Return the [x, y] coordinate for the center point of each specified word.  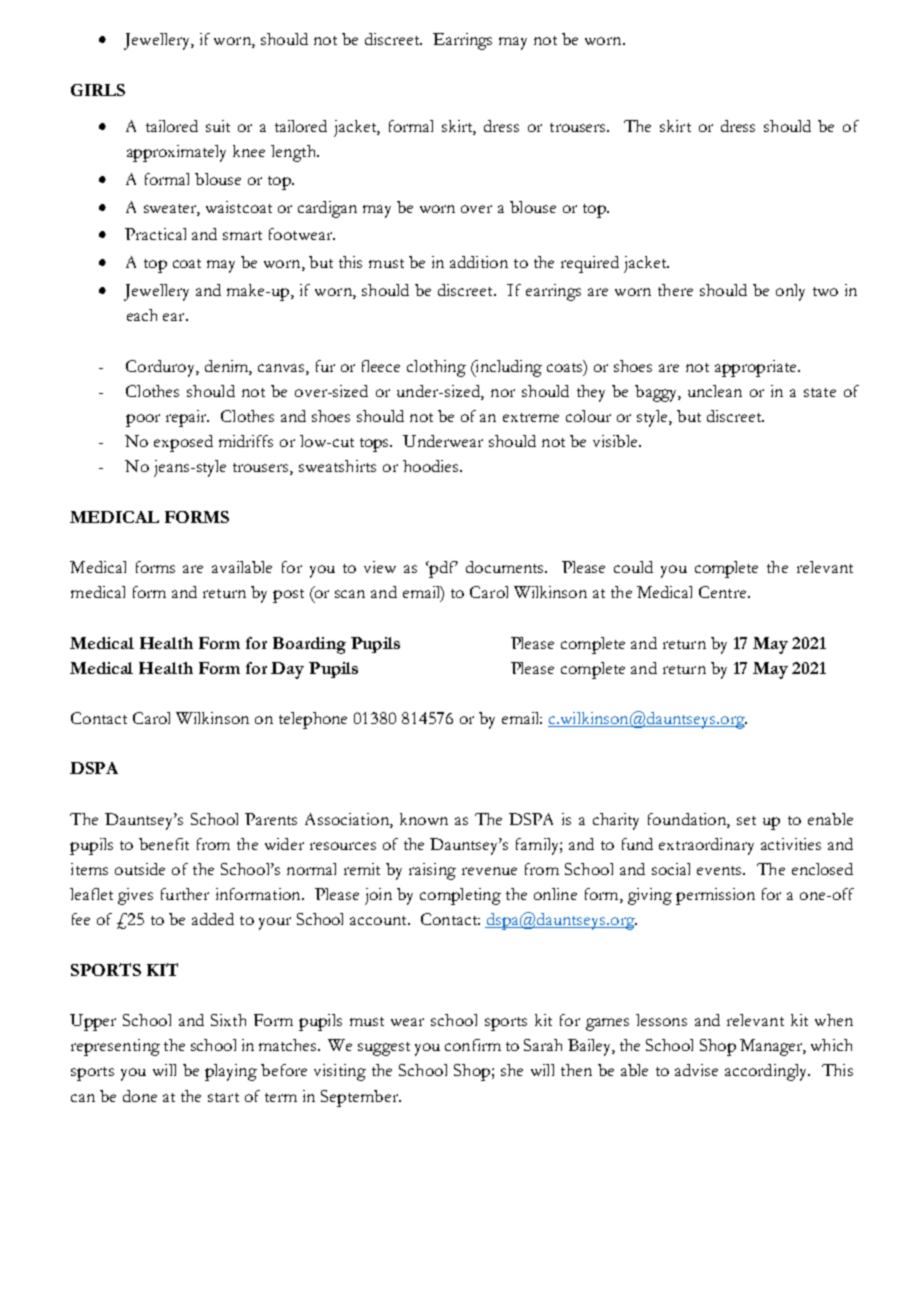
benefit [164, 844]
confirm [473, 1045]
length [294, 153]
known [424, 819]
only [790, 292]
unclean [715, 391]
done [140, 1096]
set [746, 820]
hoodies [432, 466]
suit [218, 126]
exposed [183, 443]
